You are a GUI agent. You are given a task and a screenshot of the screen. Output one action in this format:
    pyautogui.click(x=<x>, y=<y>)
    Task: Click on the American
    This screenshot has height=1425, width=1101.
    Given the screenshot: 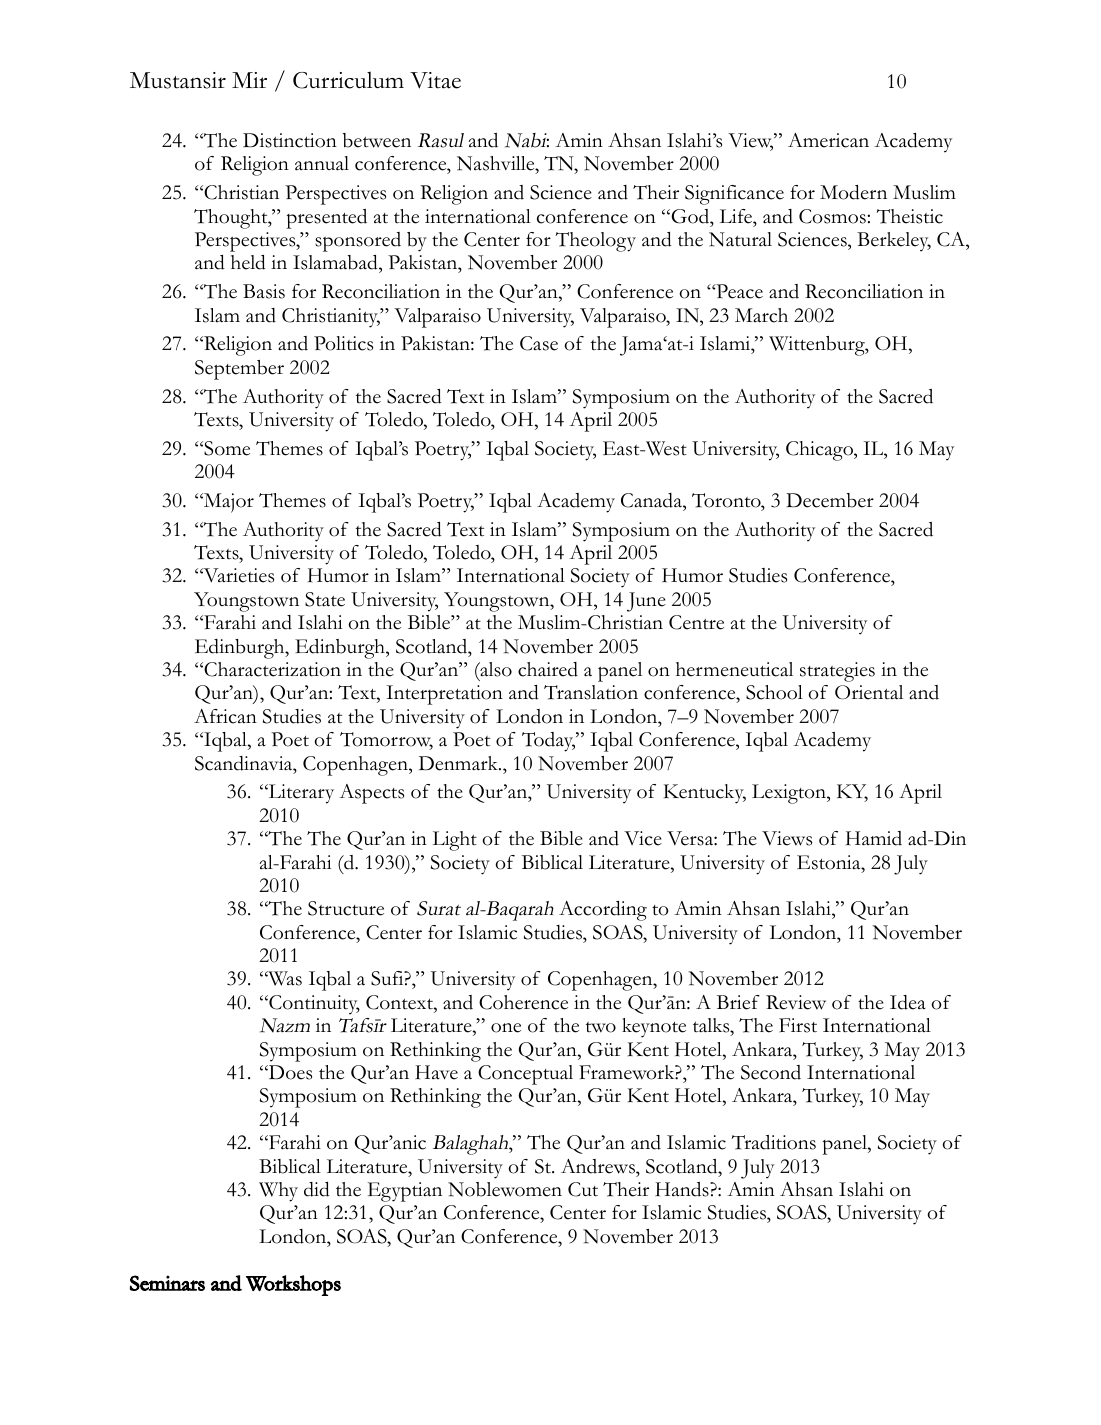 What is the action you would take?
    pyautogui.click(x=828, y=140)
